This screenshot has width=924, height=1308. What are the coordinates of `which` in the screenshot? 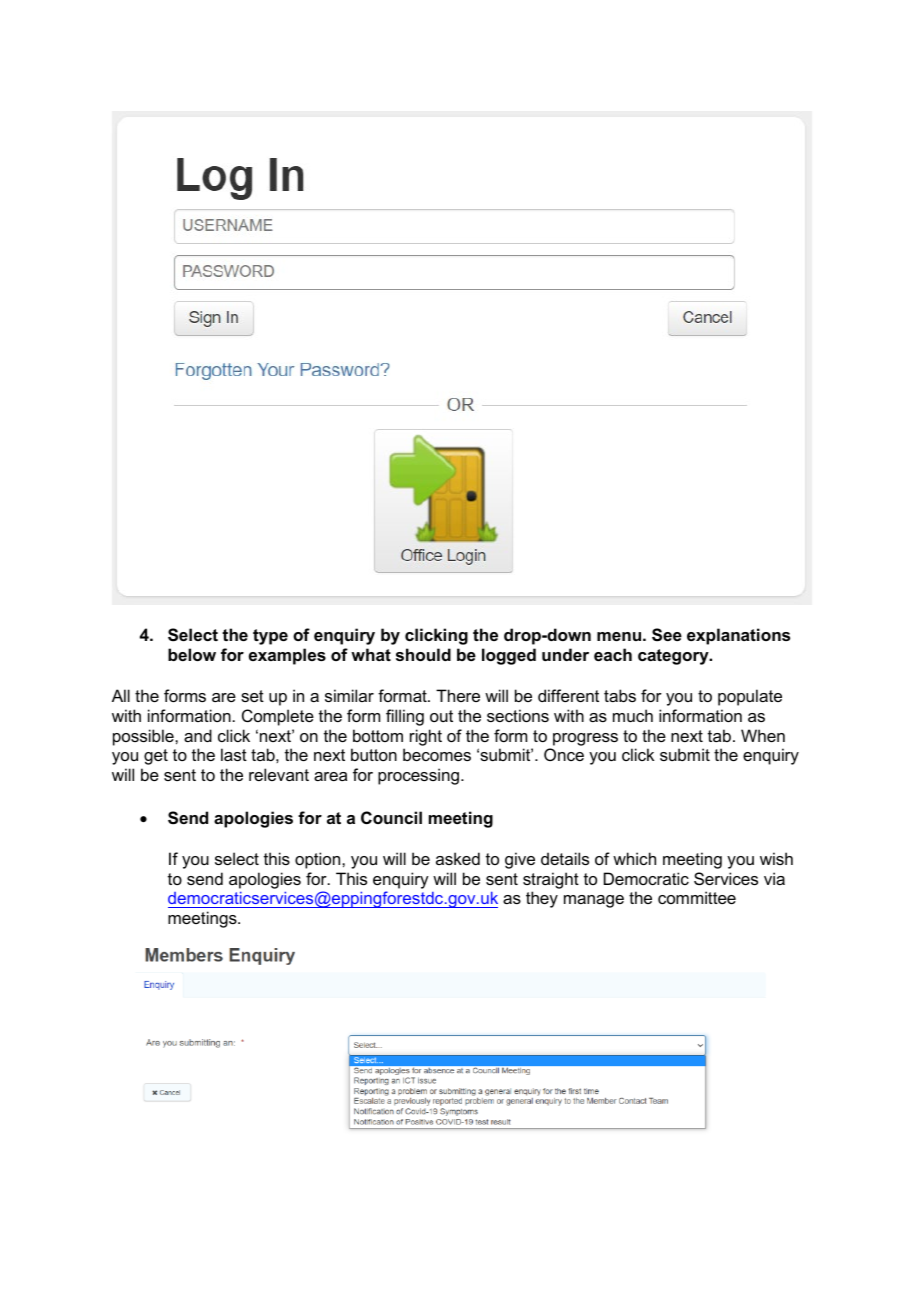 It's located at (634, 858).
